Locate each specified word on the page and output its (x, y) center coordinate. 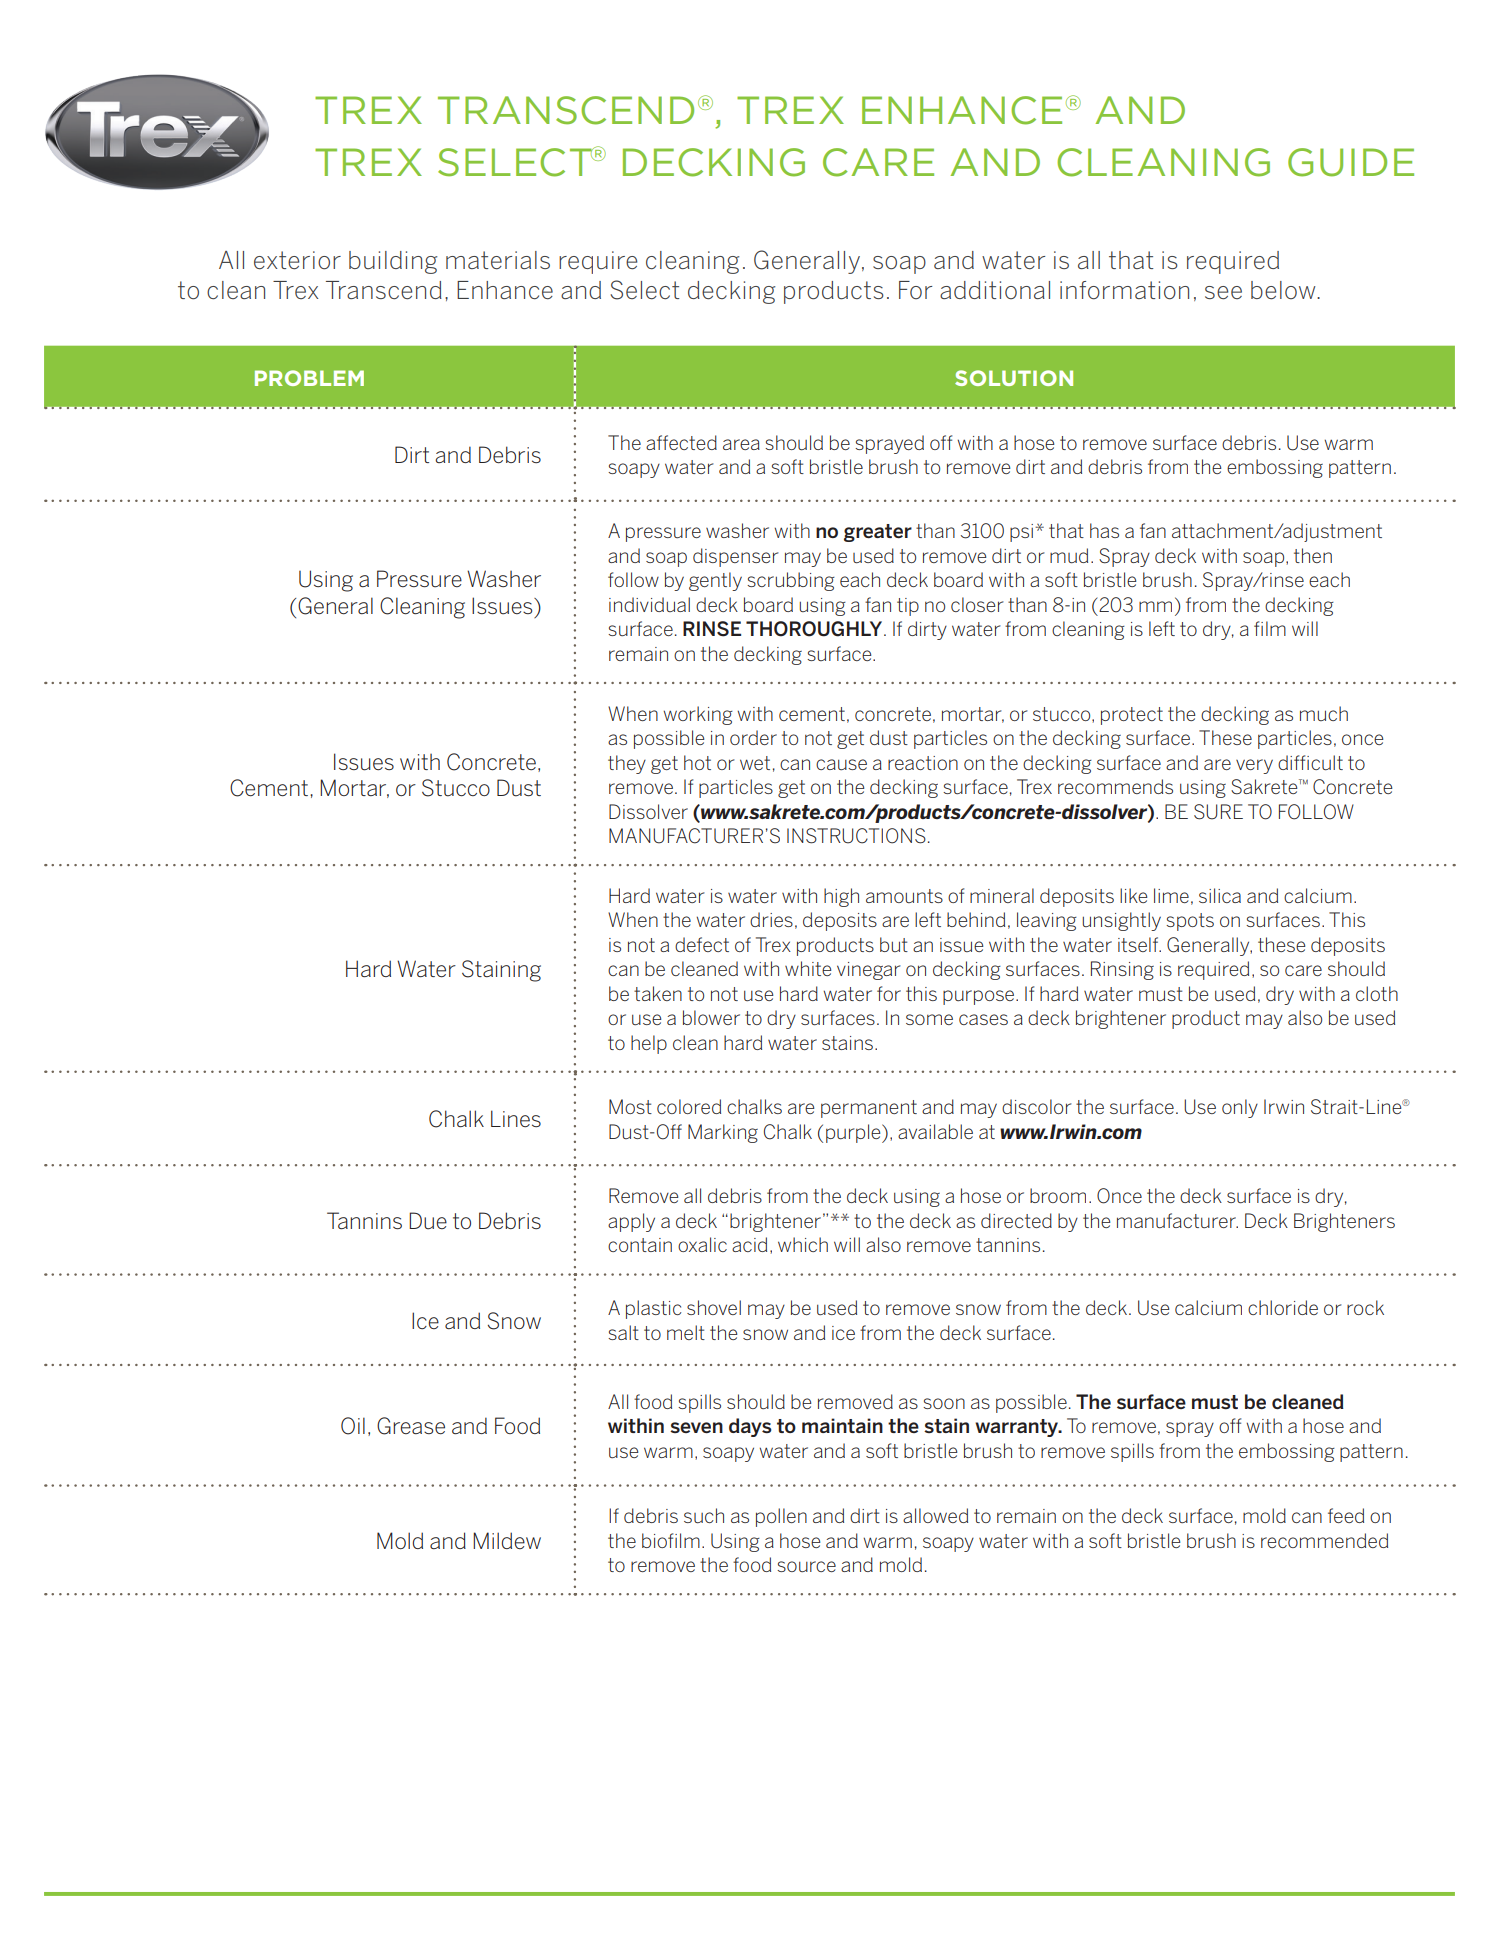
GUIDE (1351, 162)
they (627, 764)
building (393, 262)
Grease (411, 1426)
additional (995, 290)
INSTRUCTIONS (856, 836)
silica (1220, 895)
